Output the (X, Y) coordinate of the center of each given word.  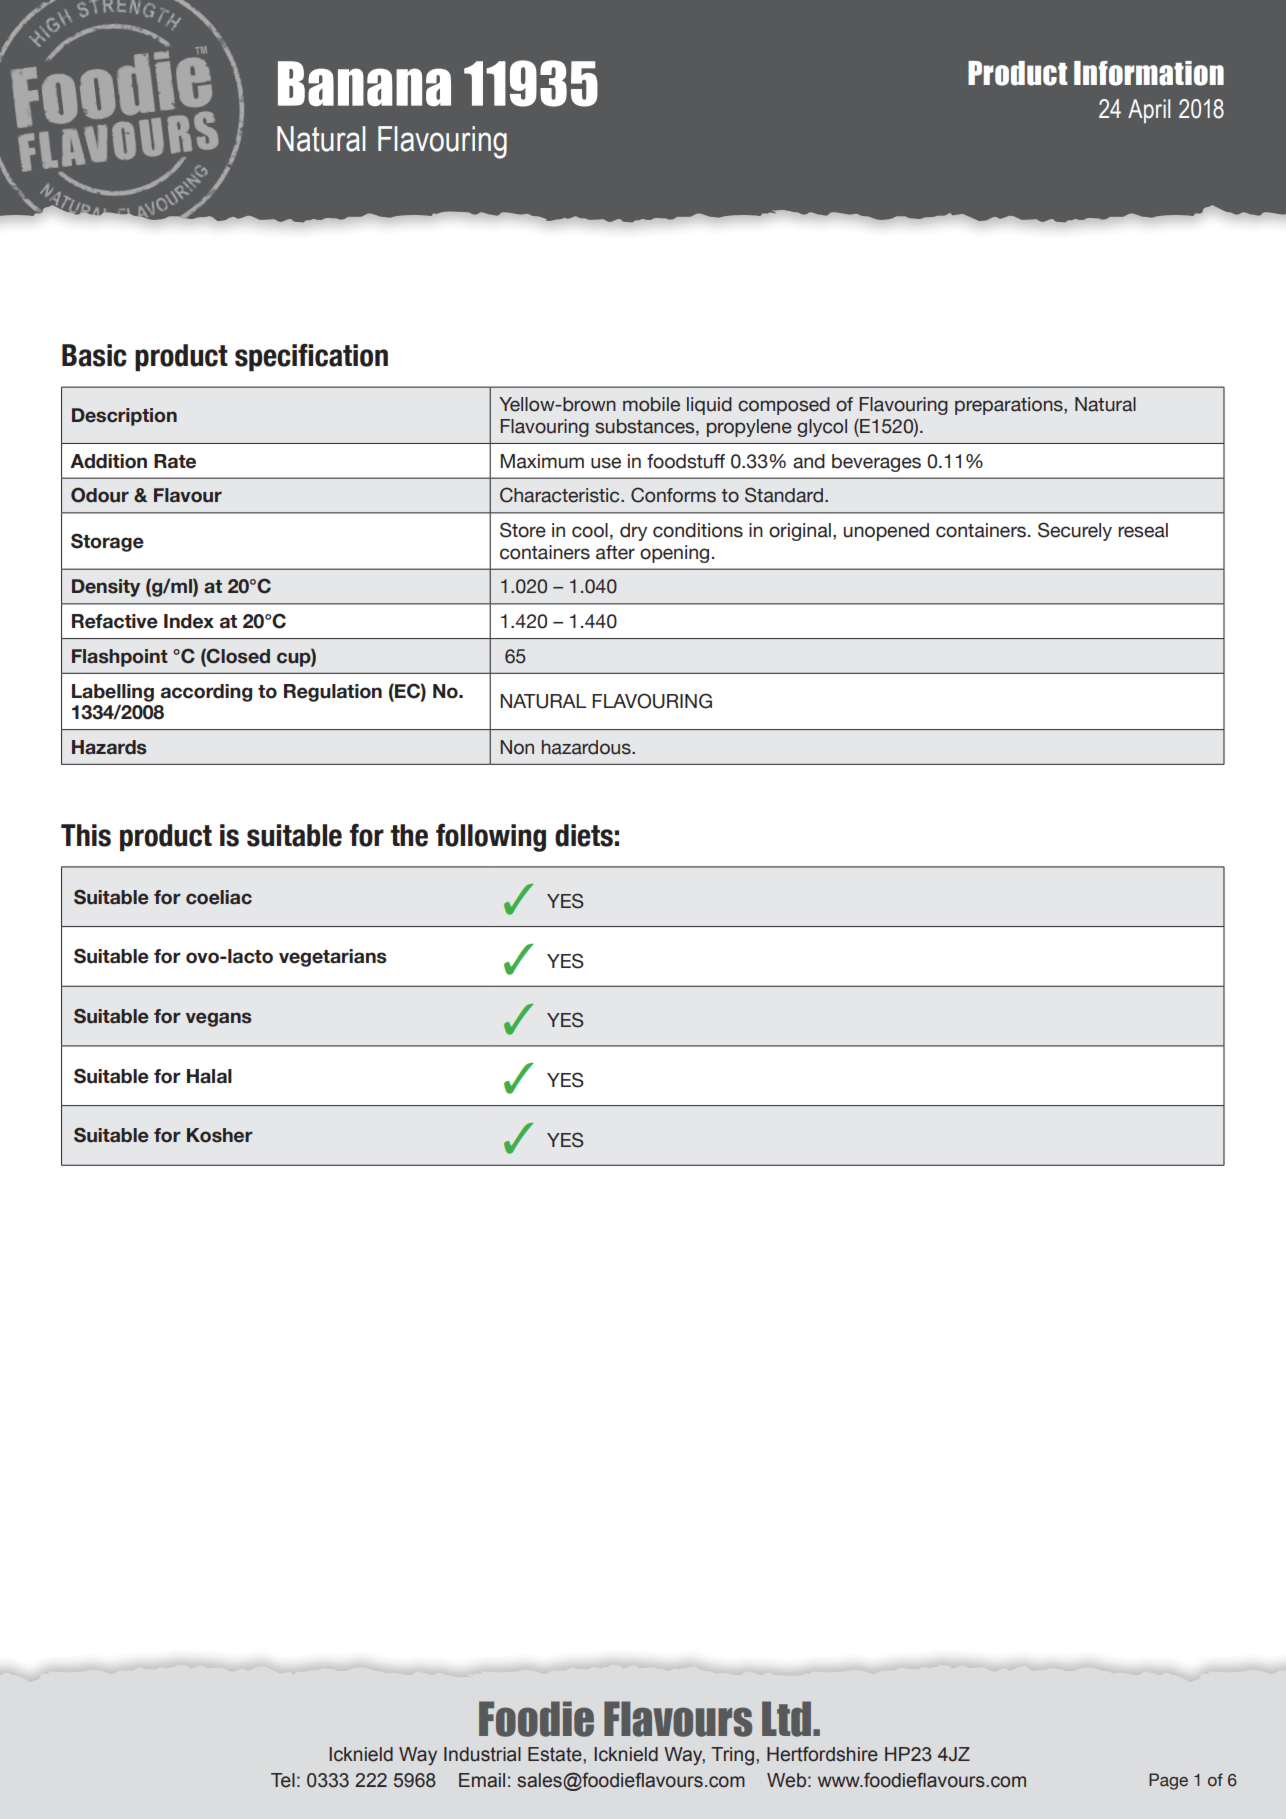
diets (584, 835)
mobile (651, 404)
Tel (283, 1780)
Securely (1075, 531)
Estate (556, 1754)
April (1149, 111)
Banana (364, 84)
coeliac (219, 897)
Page (1168, 1781)
